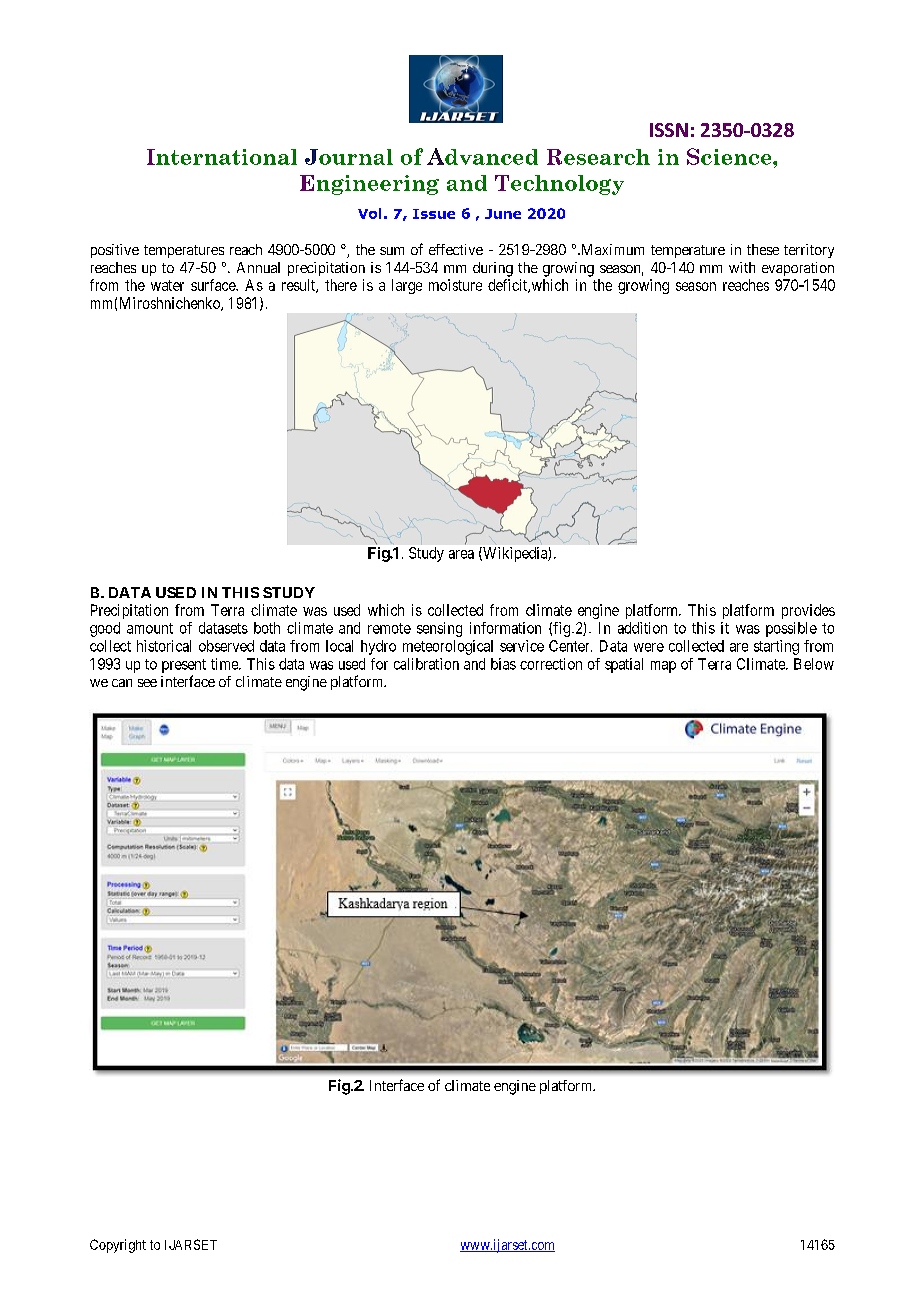 Image resolution: width=924 pixels, height=1308 pixels. Describe the element at coordinates (663, 667) in the document. I see `map` at that location.
